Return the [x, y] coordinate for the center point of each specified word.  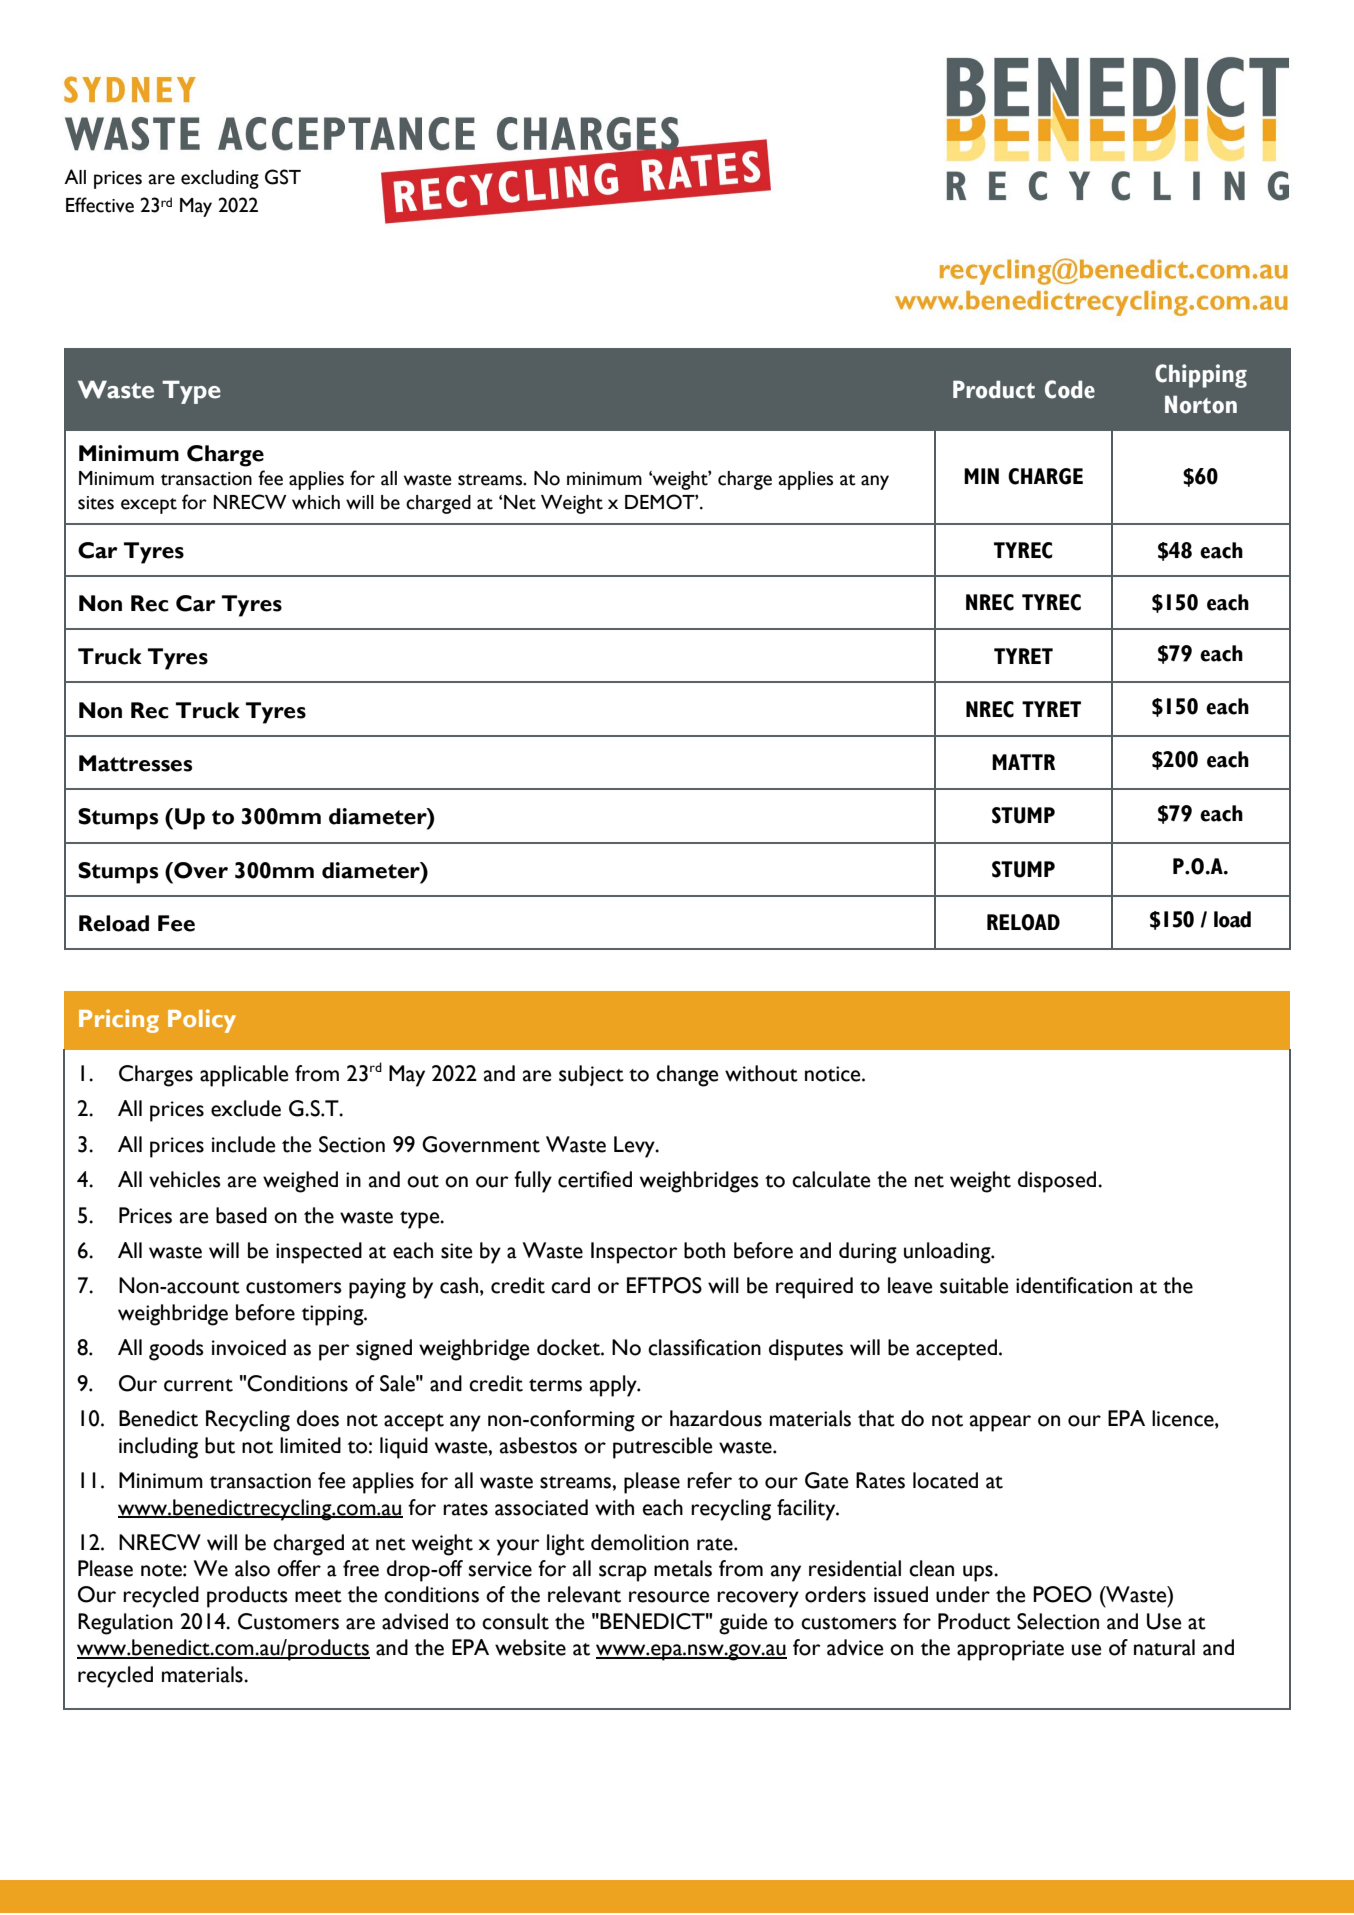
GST [283, 177]
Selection [1058, 1621]
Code [1070, 389]
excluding [220, 179]
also [252, 1568]
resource [669, 1597]
